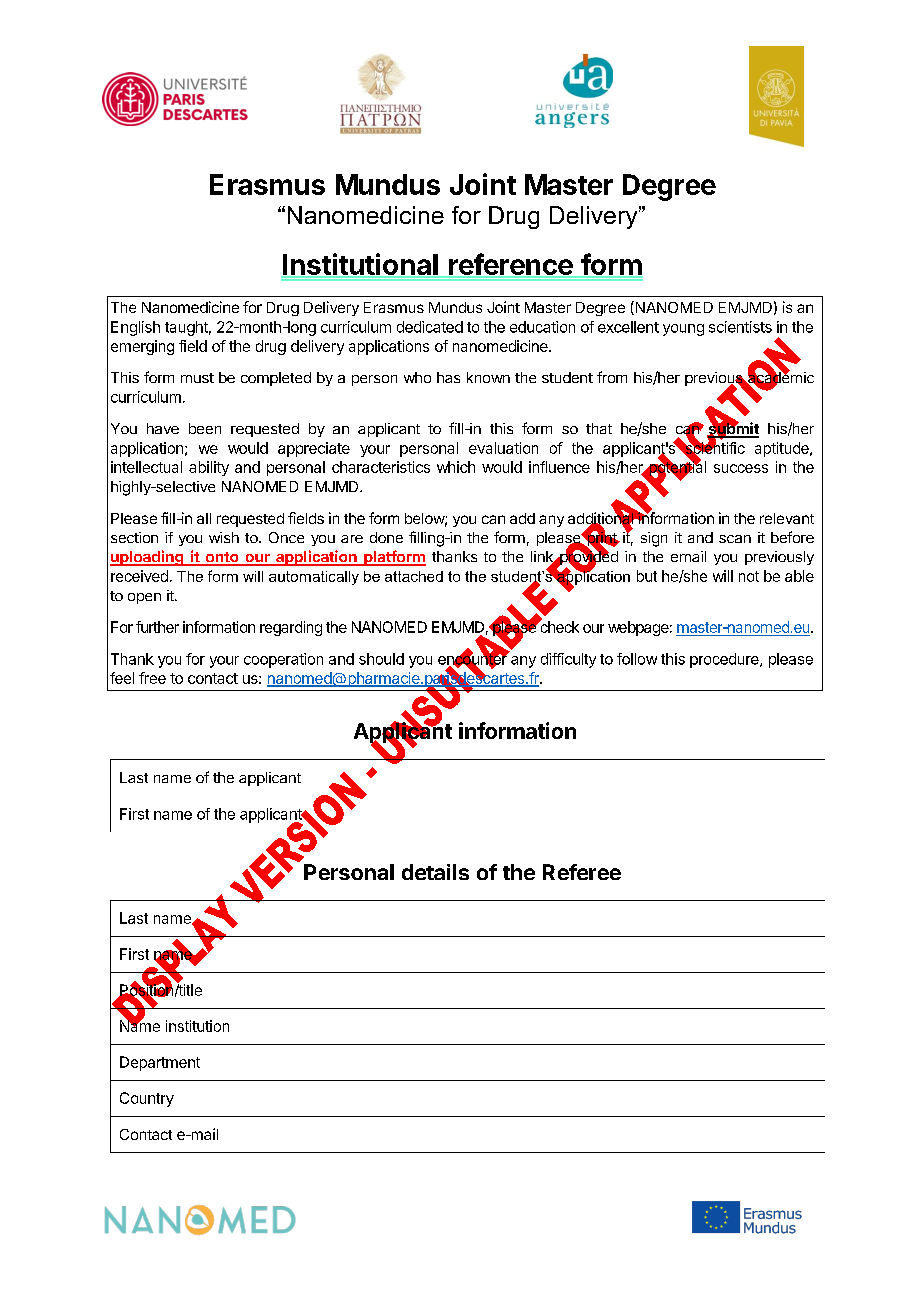  Describe the element at coordinates (740, 327) in the screenshot. I see `scientists` at that location.
